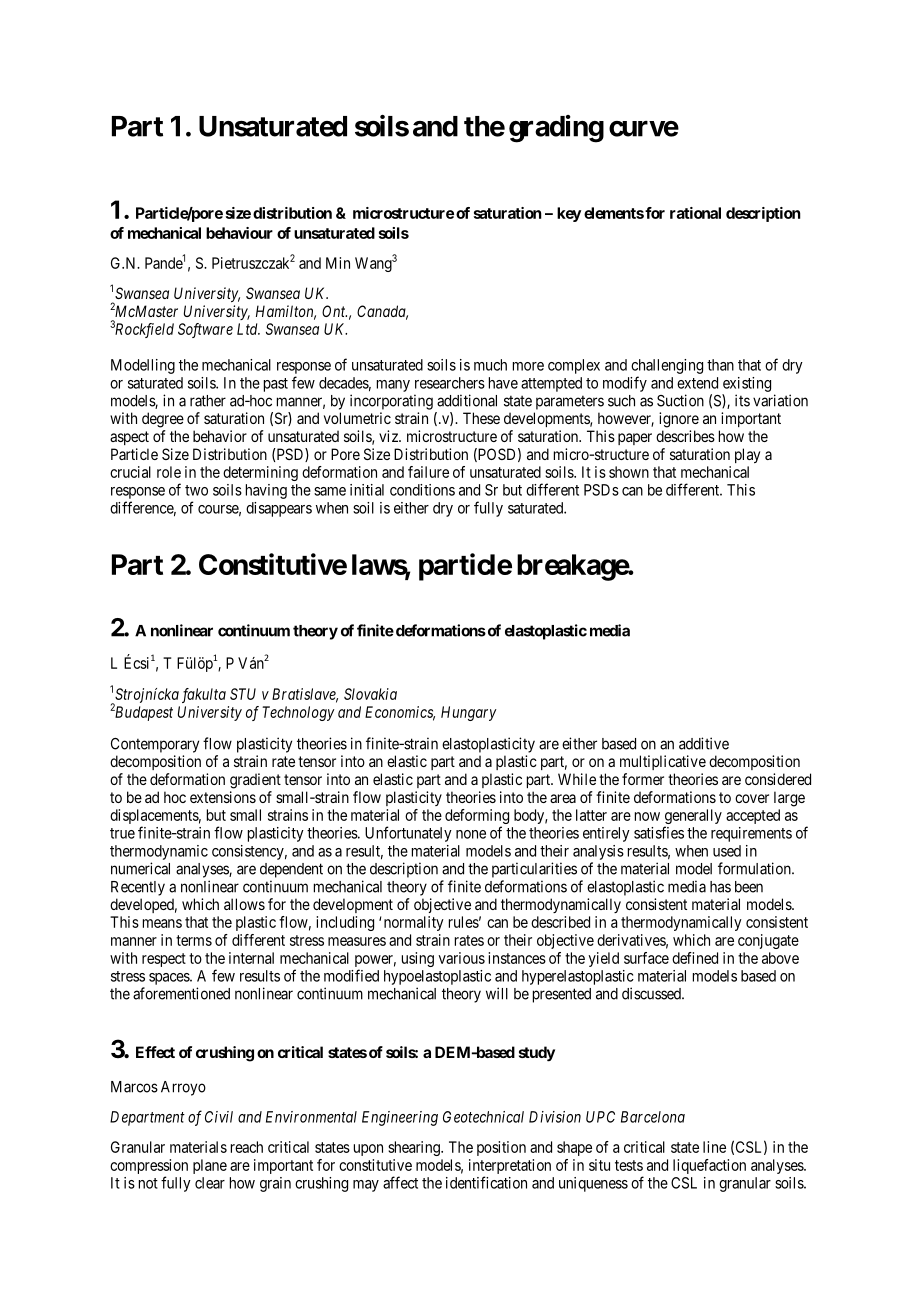 This image has height=1308, width=924. Describe the element at coordinates (155, 745) in the image. I see `Contemporary` at that location.
